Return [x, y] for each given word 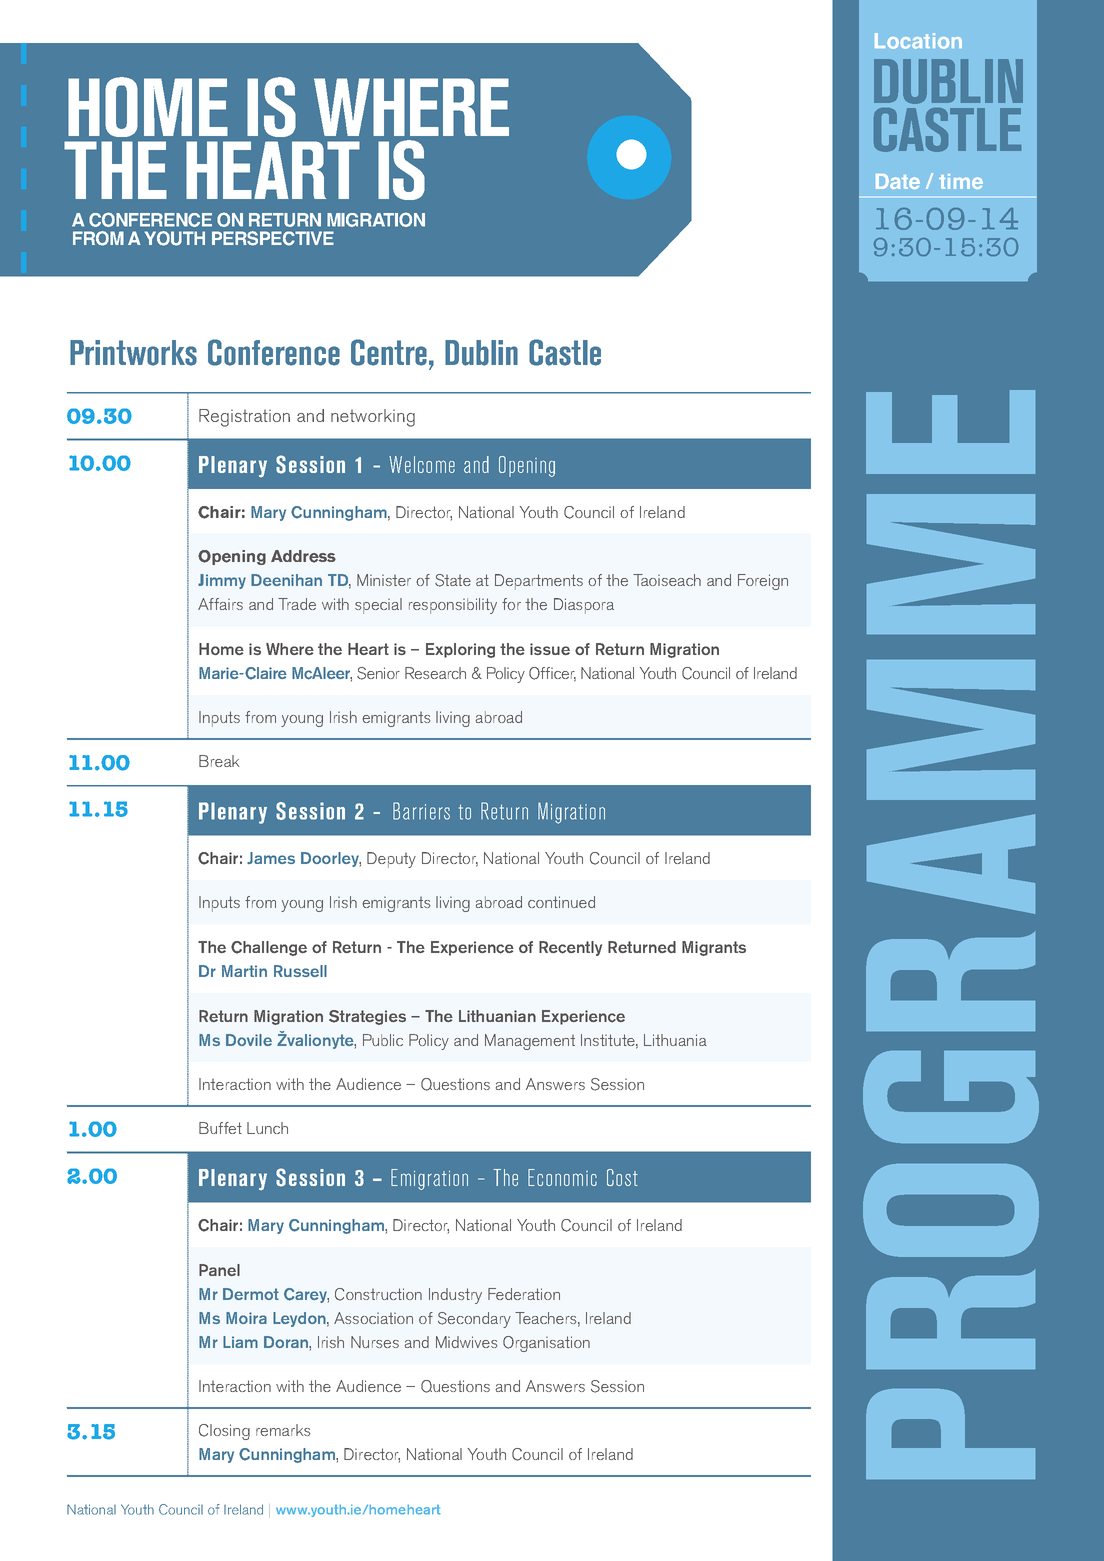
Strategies [367, 1017]
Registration [244, 418]
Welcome [422, 464]
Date [898, 181]
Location [918, 41]
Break [219, 761]
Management [530, 1042]
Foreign [763, 582]
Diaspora [584, 606]
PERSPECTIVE [273, 238]
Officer [552, 674]
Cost [622, 1177]
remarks [283, 1430]
